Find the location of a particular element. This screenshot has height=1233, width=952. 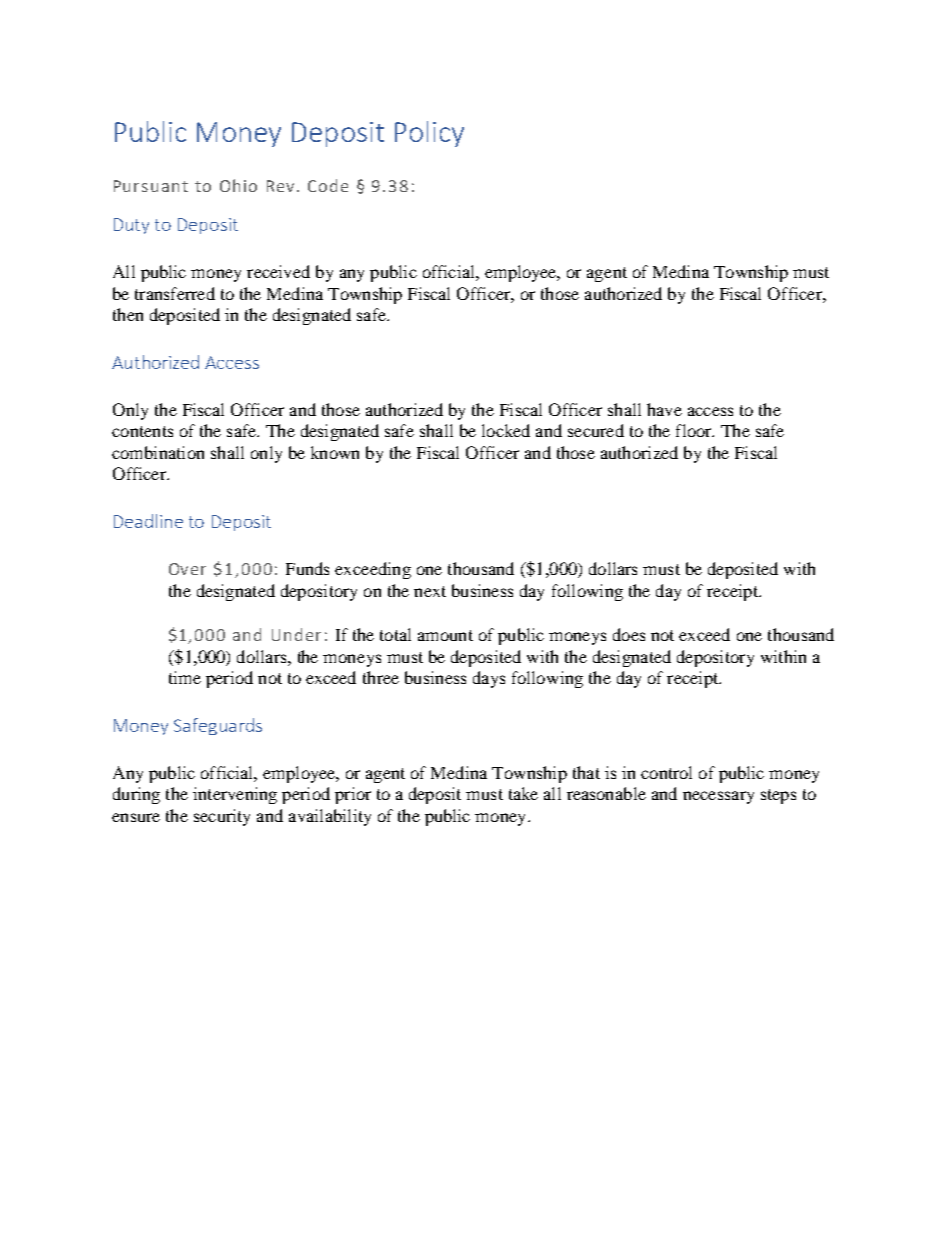

Policy is located at coordinates (429, 134).
